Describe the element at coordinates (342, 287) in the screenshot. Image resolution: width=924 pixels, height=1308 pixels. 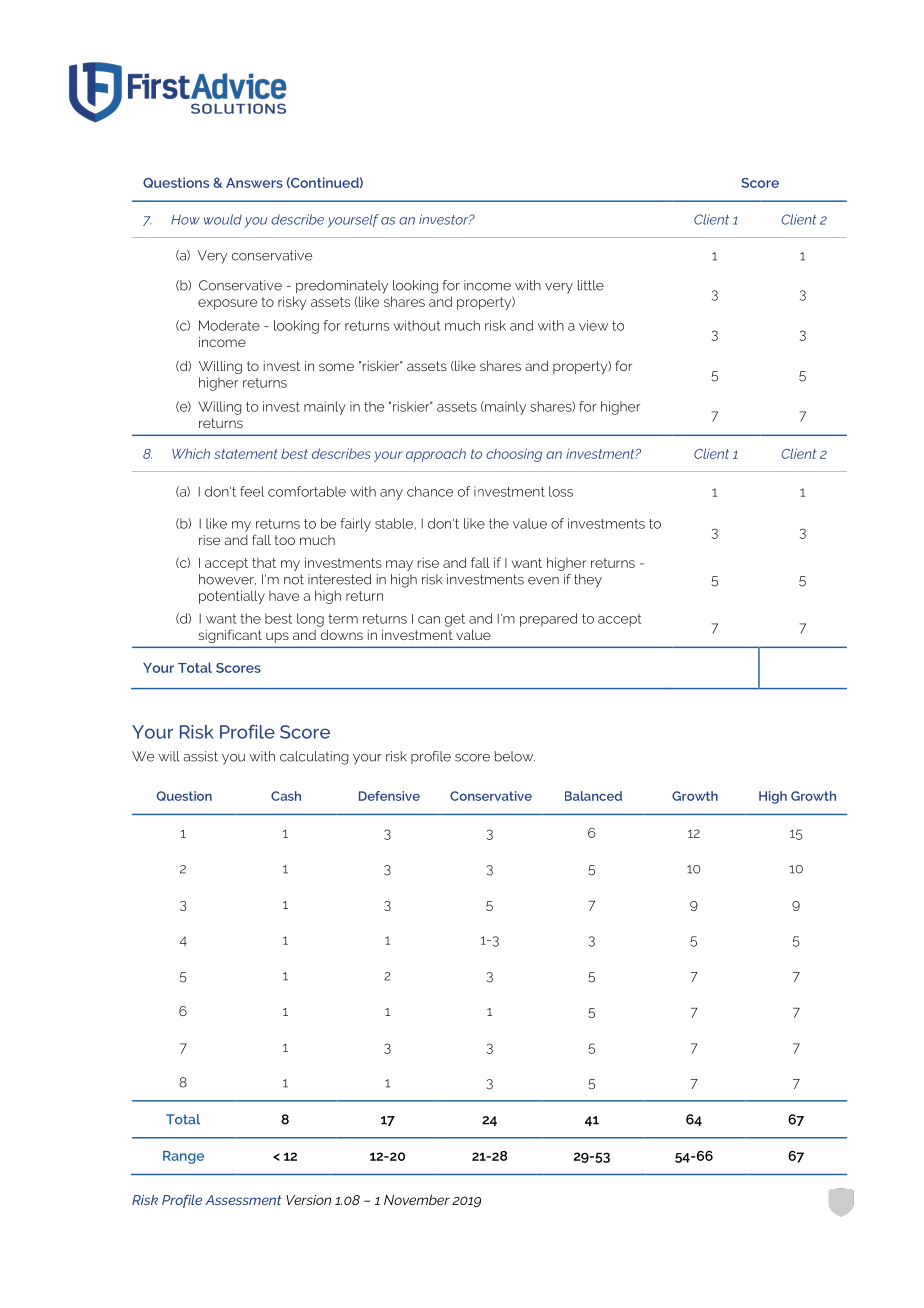
I see `predominately` at that location.
